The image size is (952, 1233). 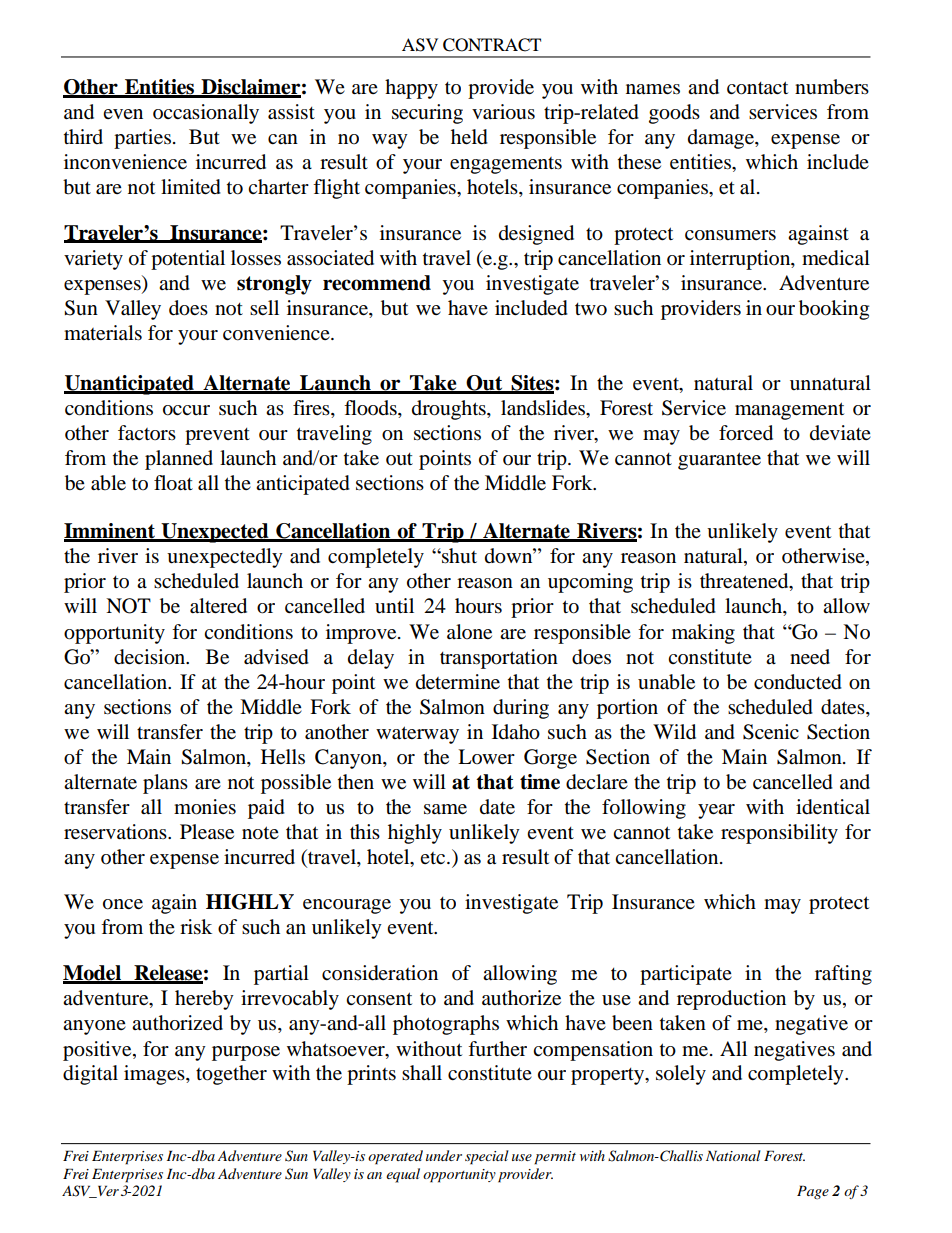 What do you see at coordinates (411, 89) in the screenshot?
I see `happy` at bounding box center [411, 89].
